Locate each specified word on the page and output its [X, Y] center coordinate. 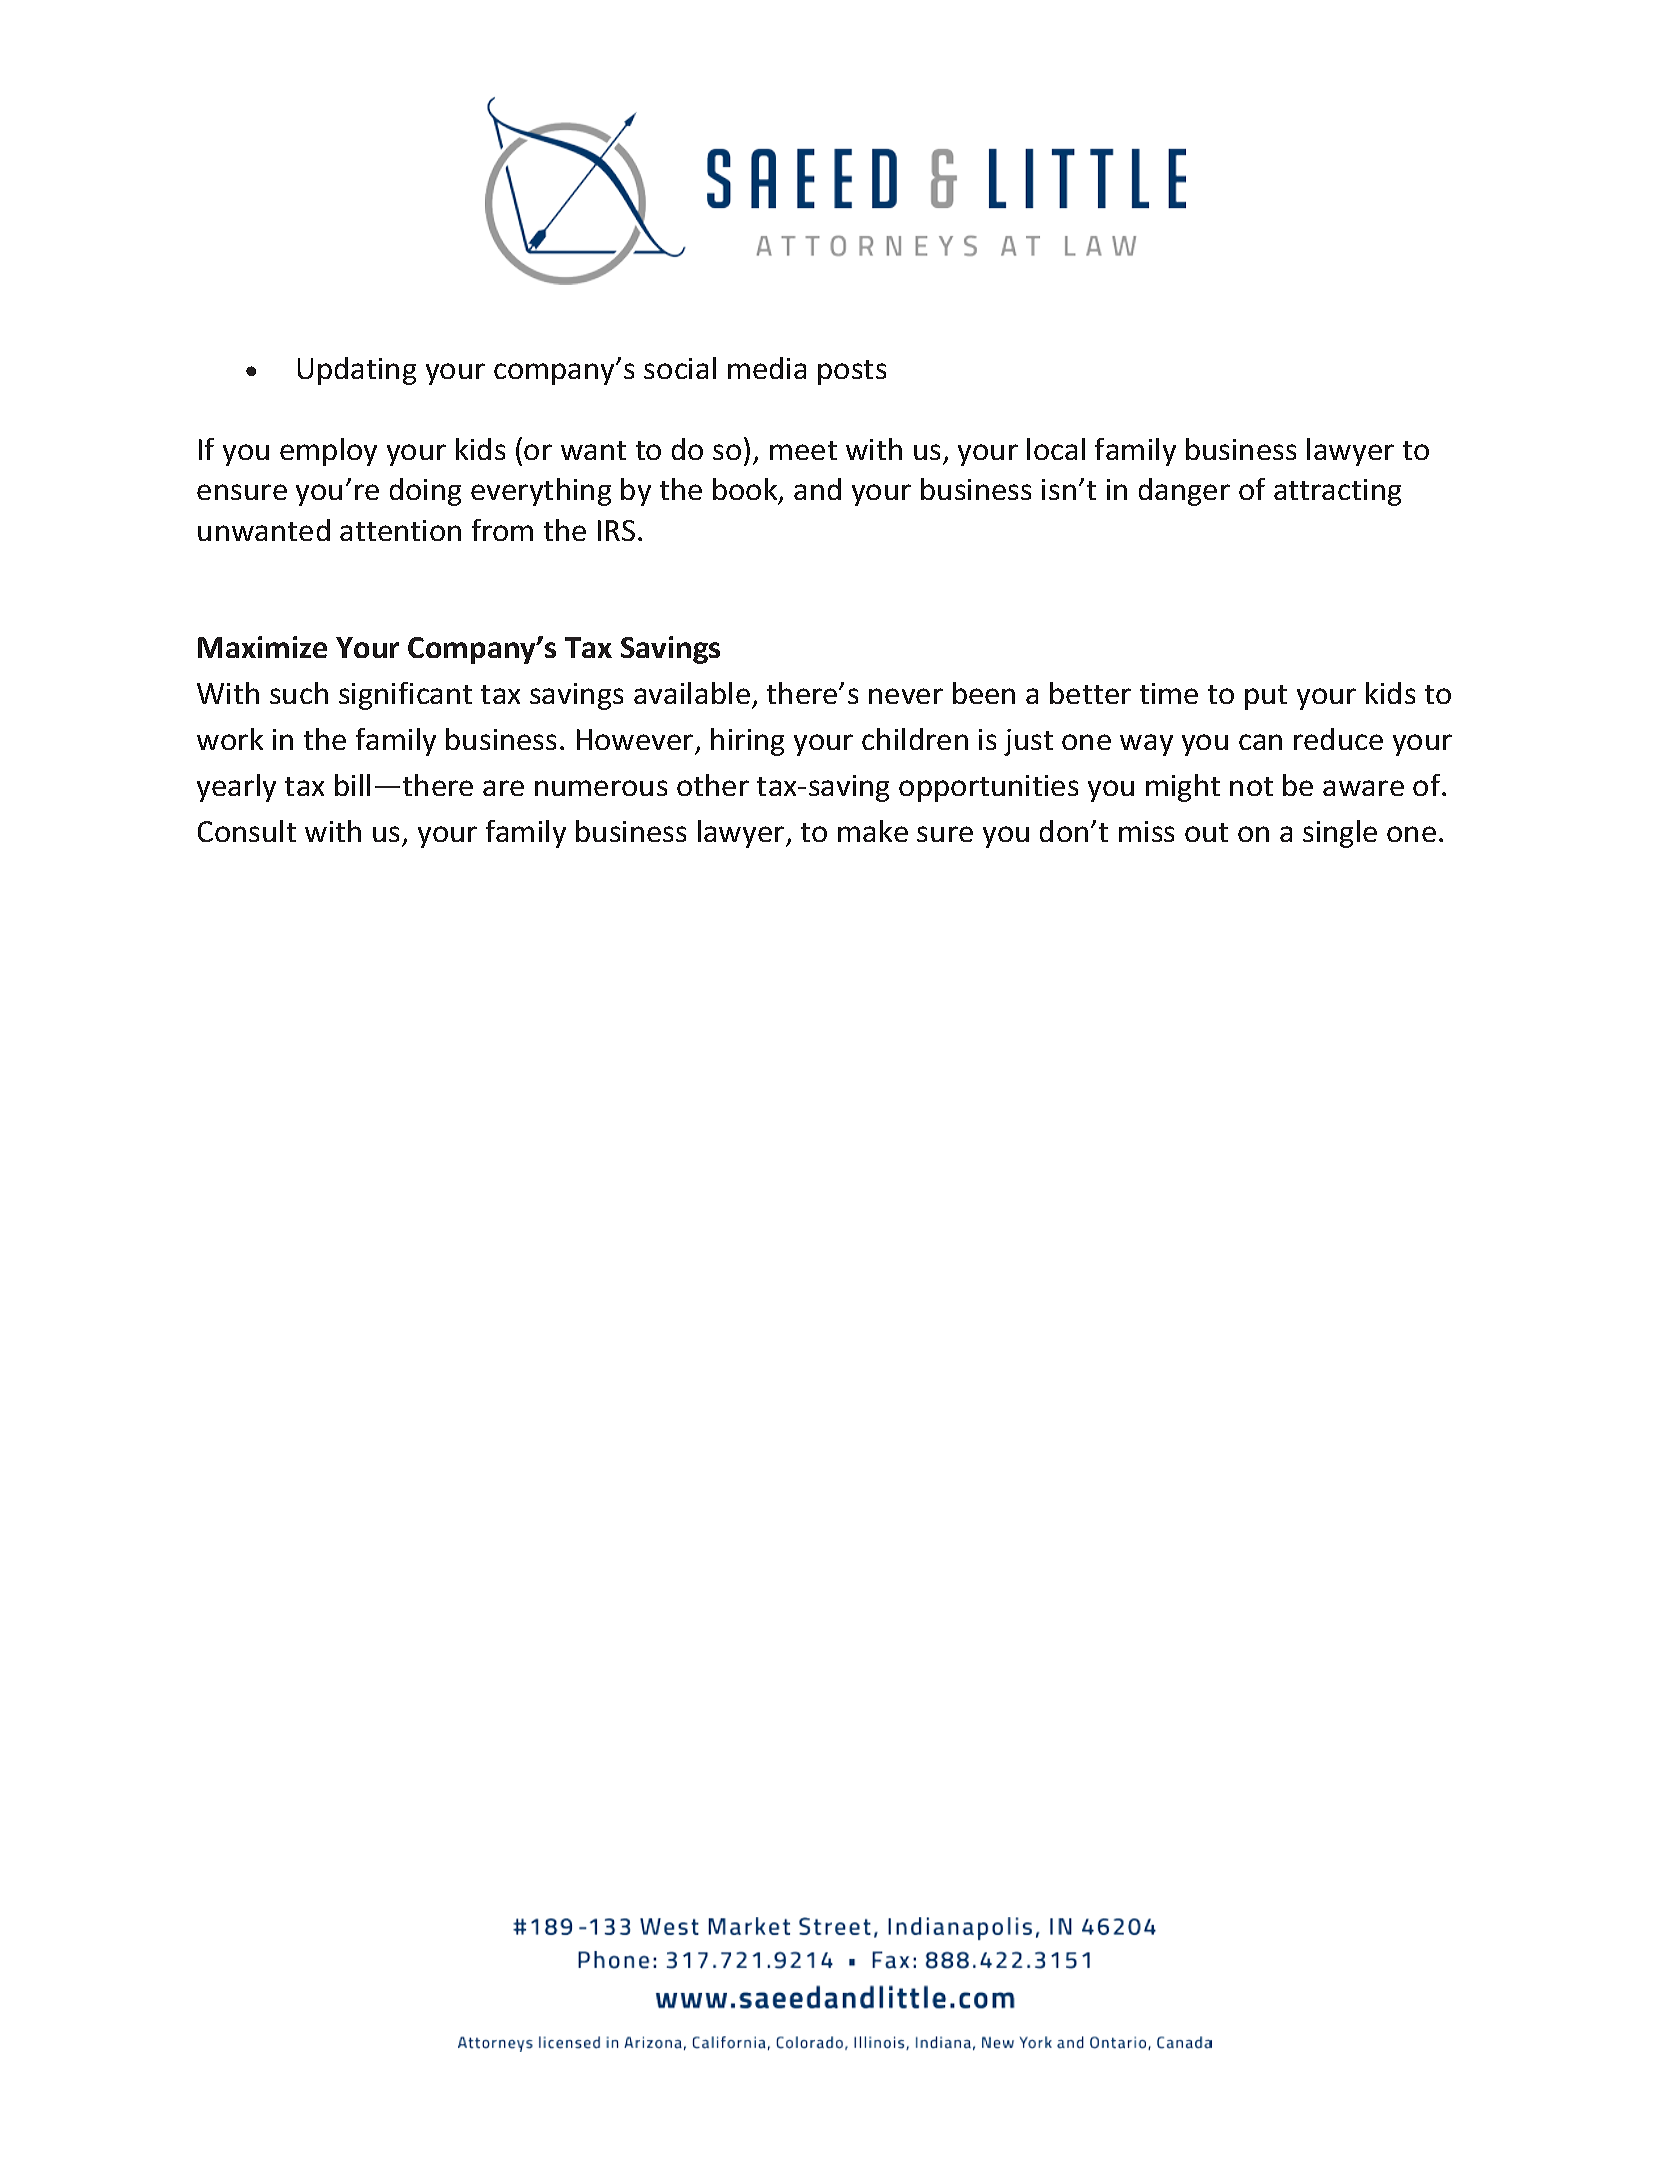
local [1056, 449]
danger [1184, 492]
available [692, 693]
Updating [357, 371]
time [1169, 693]
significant [405, 696]
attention [400, 530]
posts [852, 372]
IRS [616, 530]
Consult [247, 831]
